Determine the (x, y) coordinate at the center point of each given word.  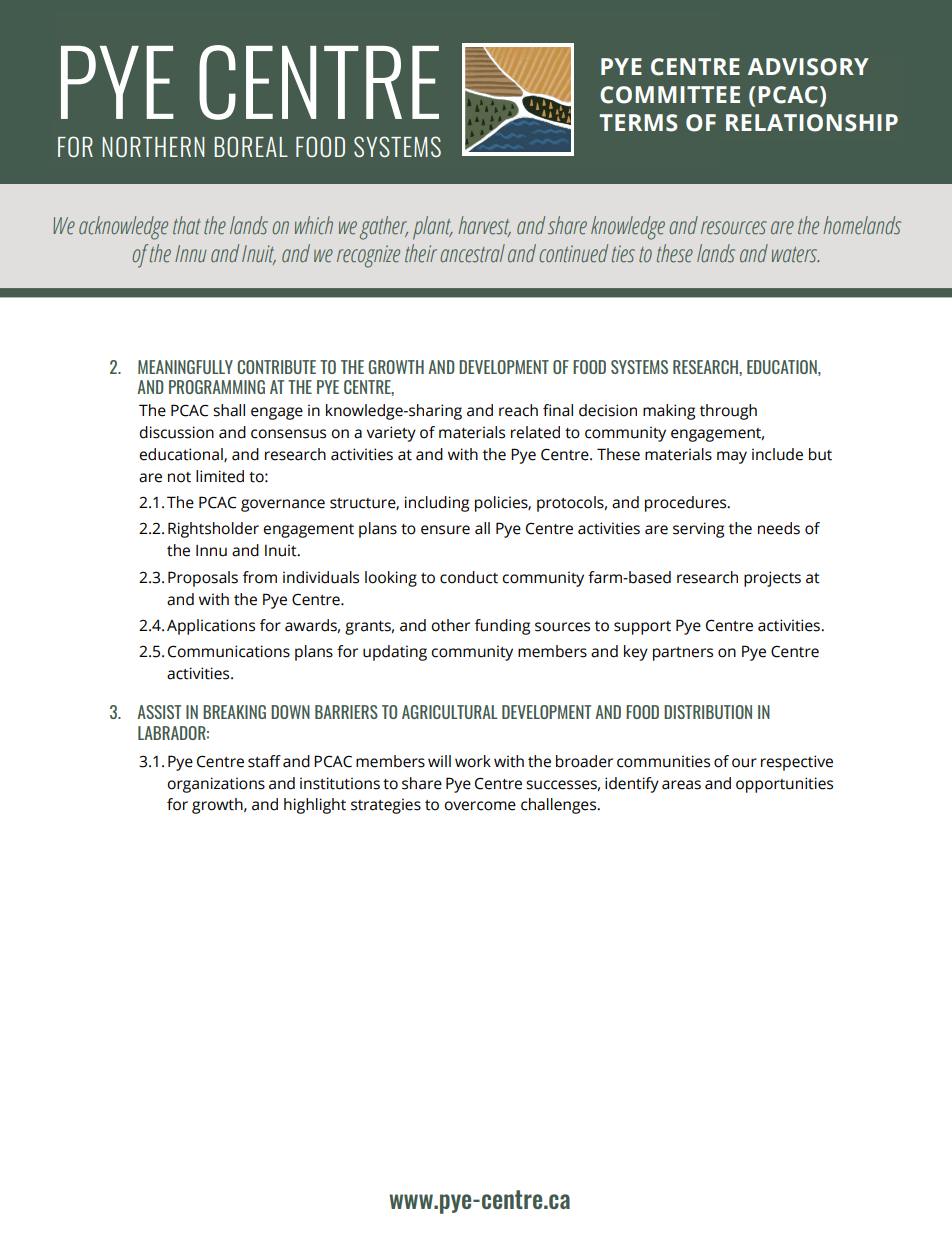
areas (681, 785)
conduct (469, 577)
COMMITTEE (670, 95)
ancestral (473, 253)
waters (795, 255)
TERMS (639, 123)
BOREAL (251, 146)
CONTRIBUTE (277, 367)
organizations (216, 785)
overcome (480, 806)
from (260, 577)
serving (698, 530)
